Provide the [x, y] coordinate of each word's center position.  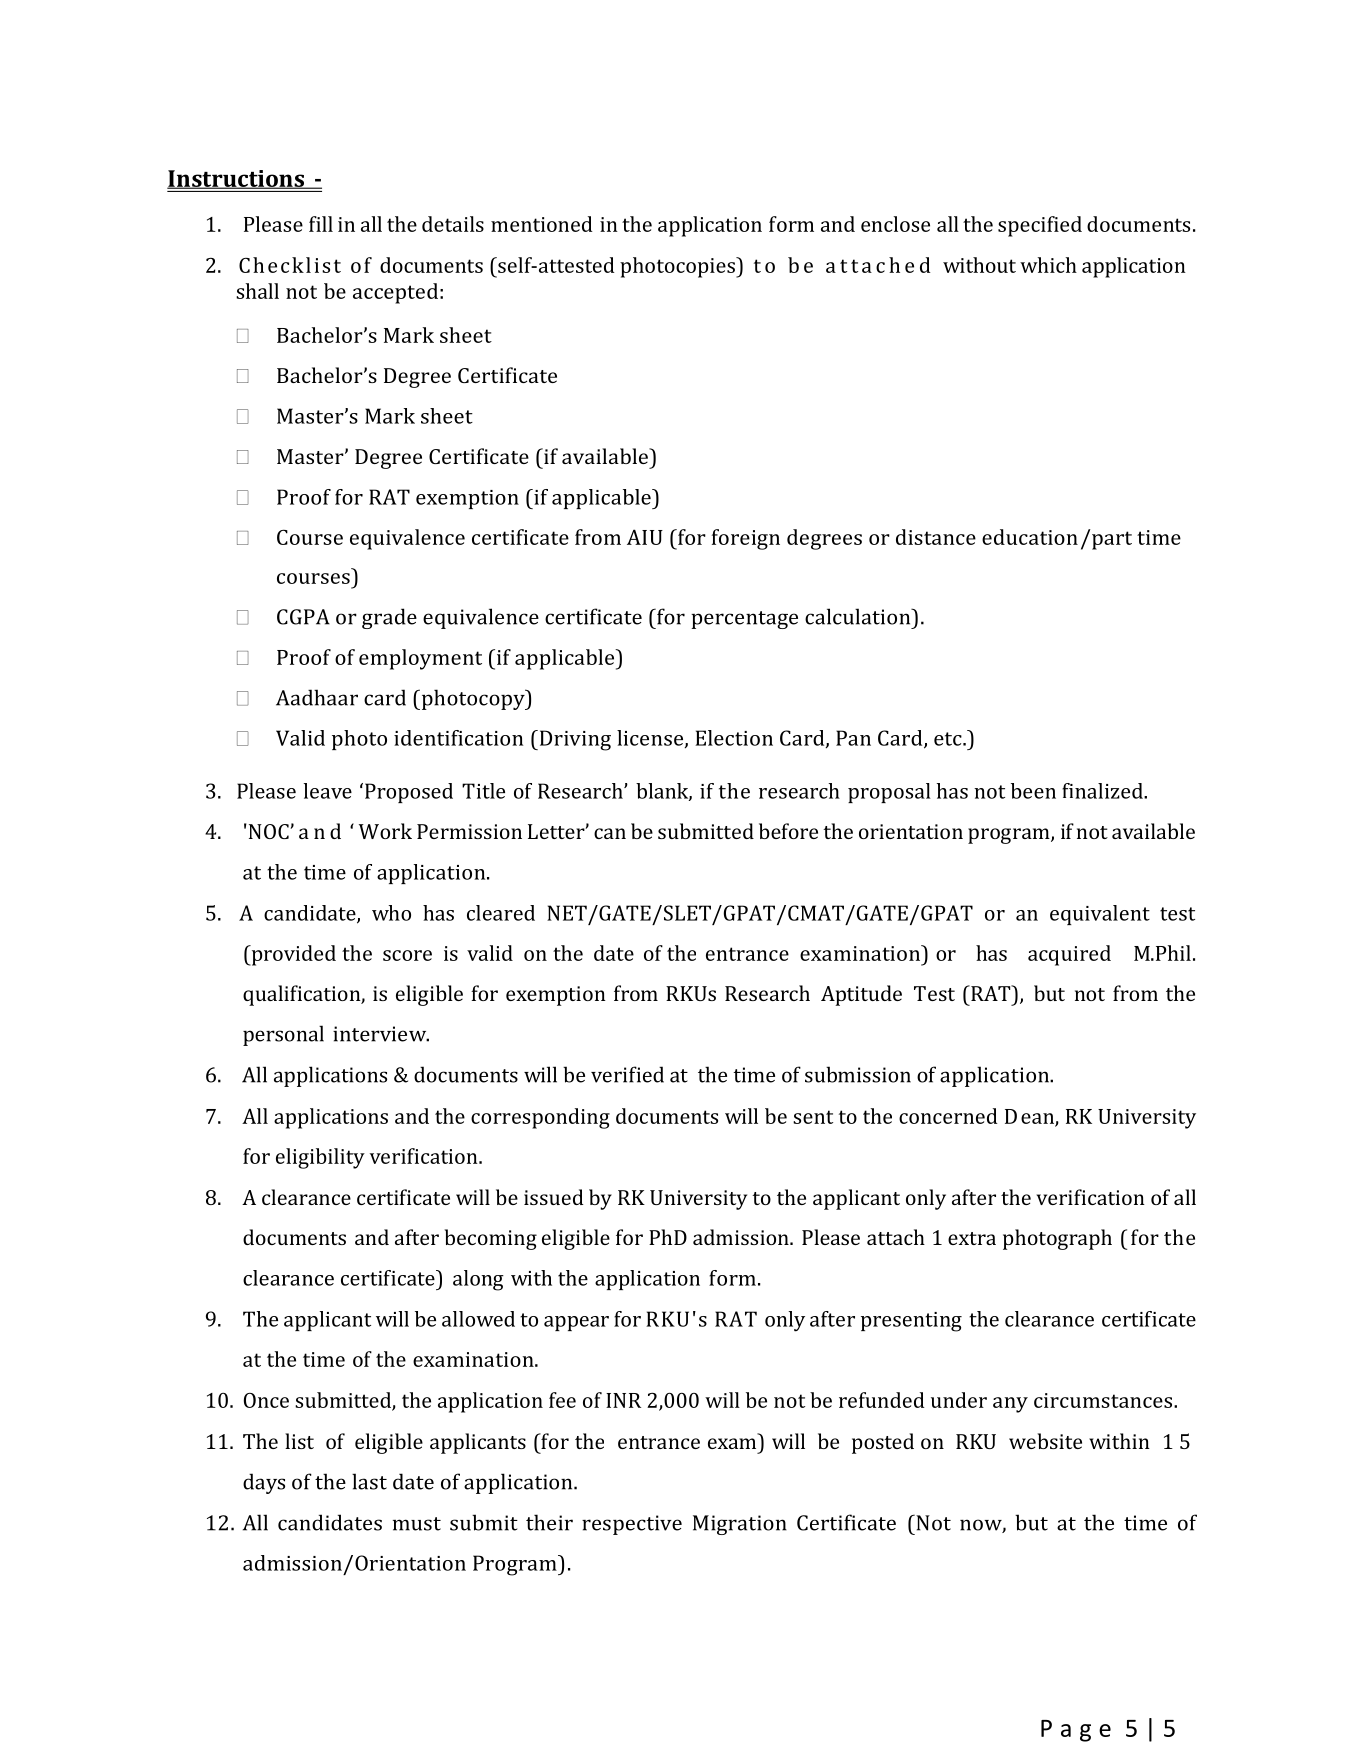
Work [385, 831]
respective [632, 1525]
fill [321, 224]
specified [1040, 226]
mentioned [541, 224]
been [1033, 791]
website [1045, 1441]
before [788, 831]
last [369, 1481]
